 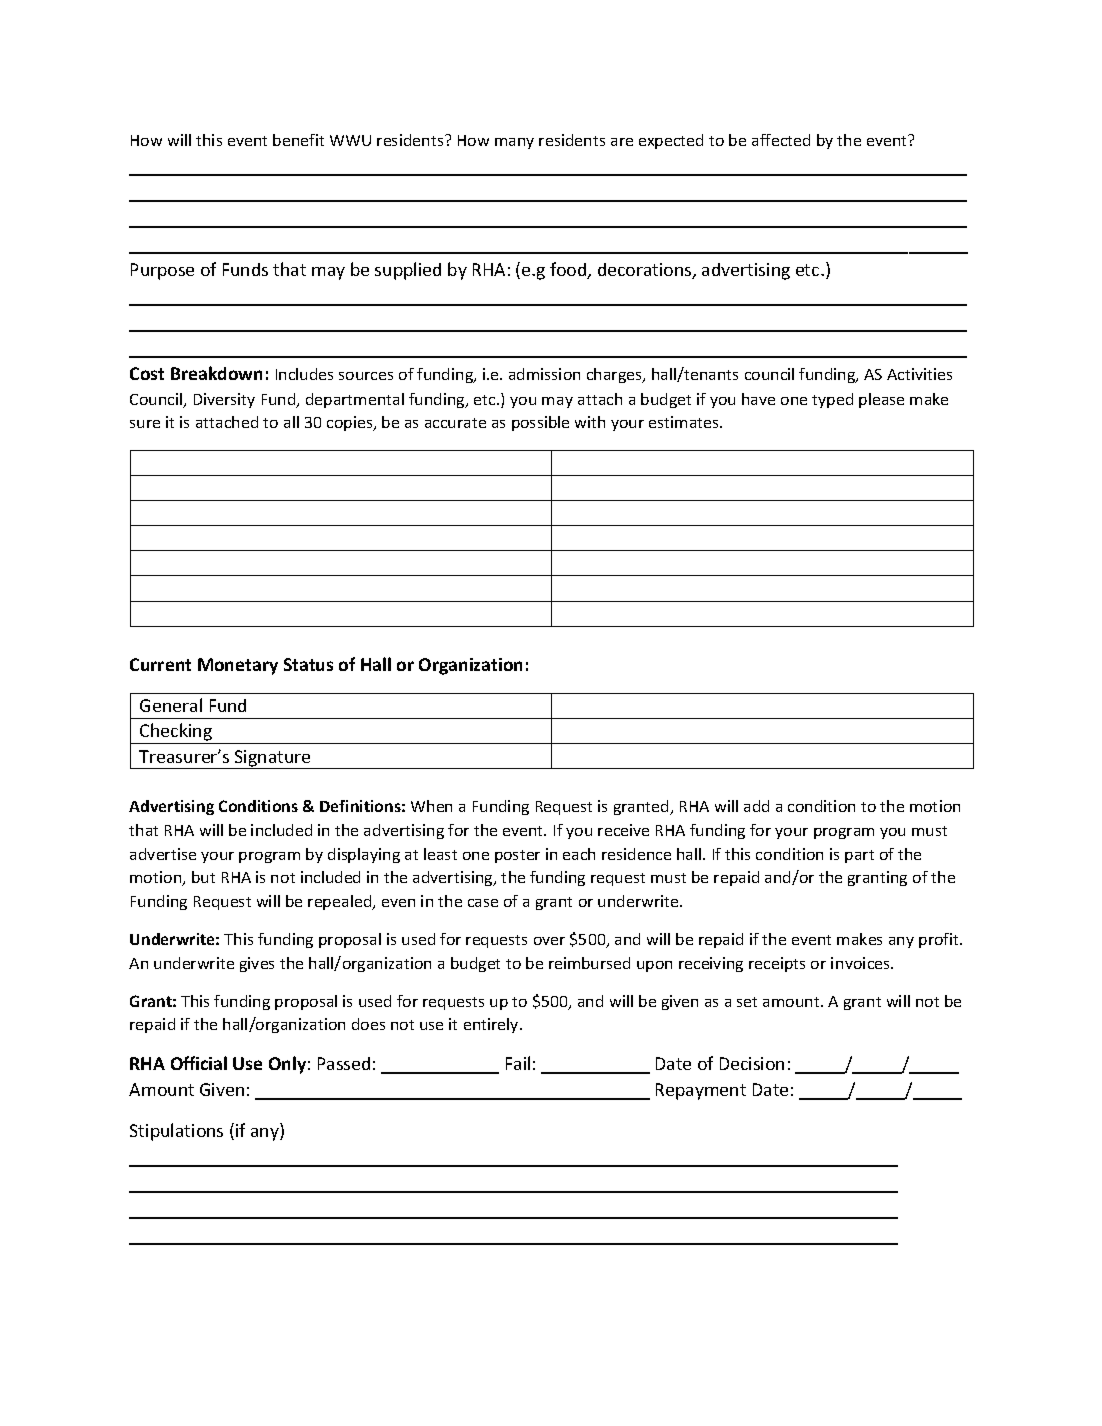 I want to click on benefit, so click(x=298, y=140).
